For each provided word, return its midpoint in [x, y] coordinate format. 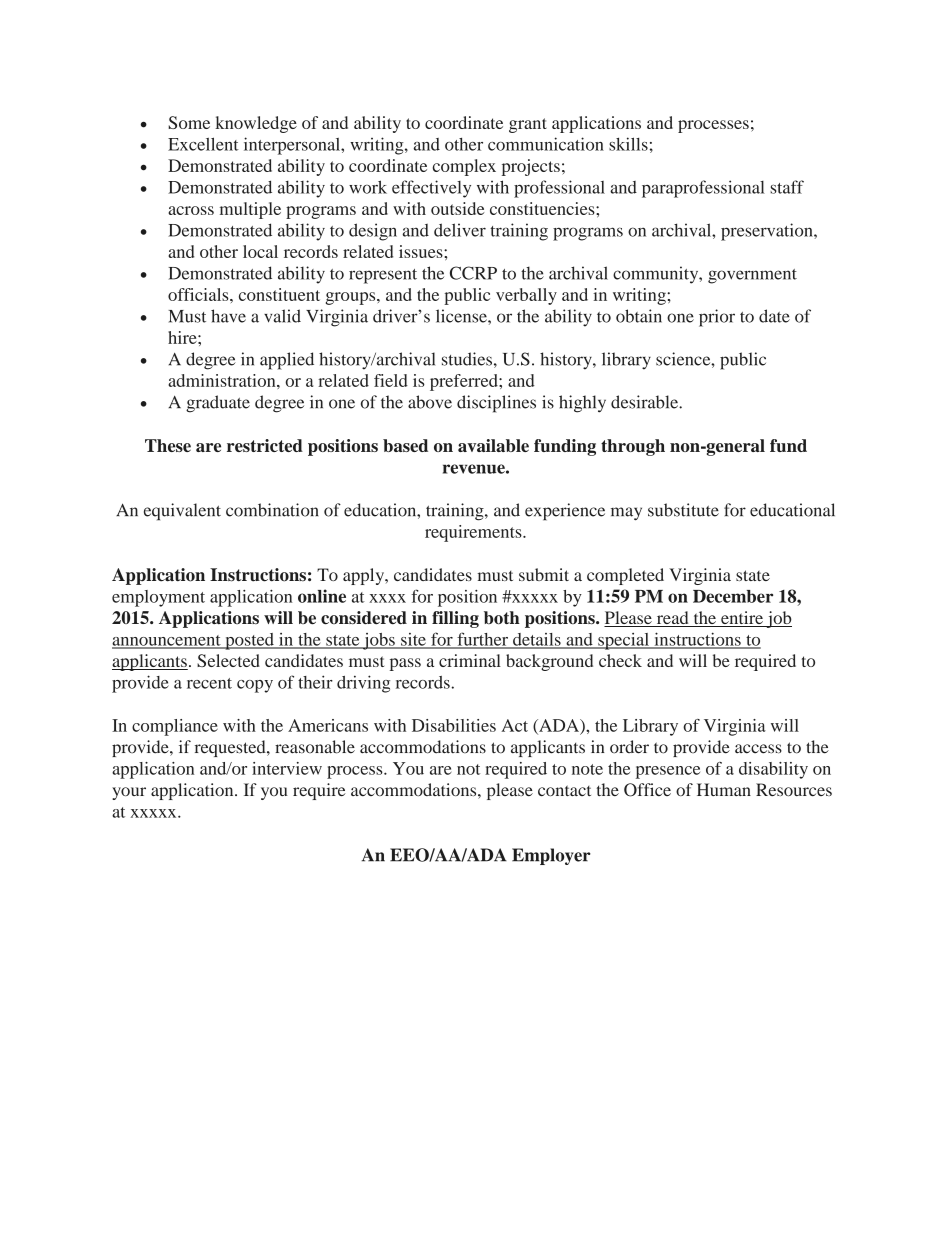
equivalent [182, 512]
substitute [683, 510]
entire [742, 619]
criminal [470, 660]
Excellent [203, 144]
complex [464, 167]
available [493, 445]
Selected [228, 660]
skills [628, 144]
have [228, 316]
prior [717, 318]
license [462, 316]
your [129, 793]
